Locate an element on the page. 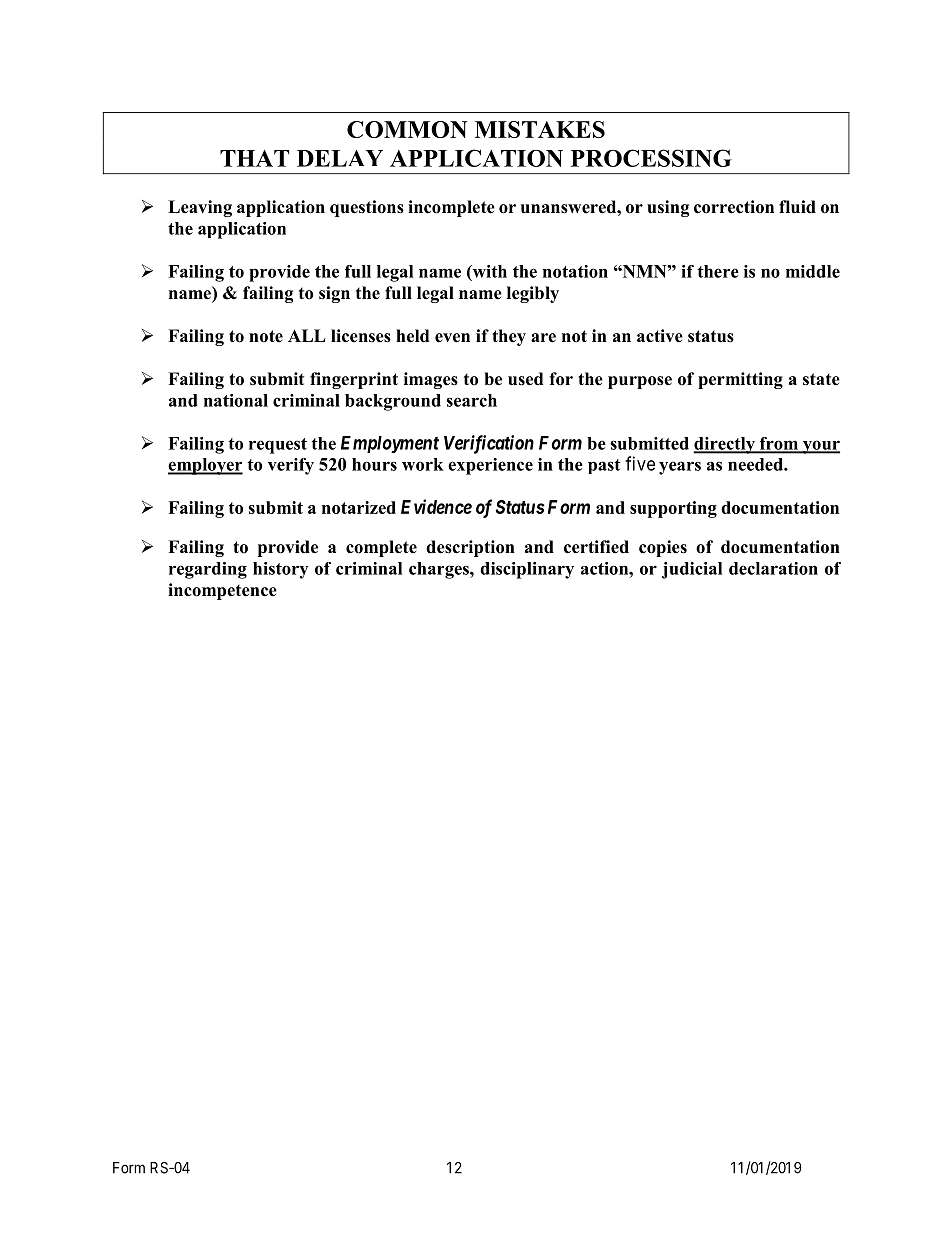 The height and width of the page is (1233, 952). permitting is located at coordinates (740, 380).
